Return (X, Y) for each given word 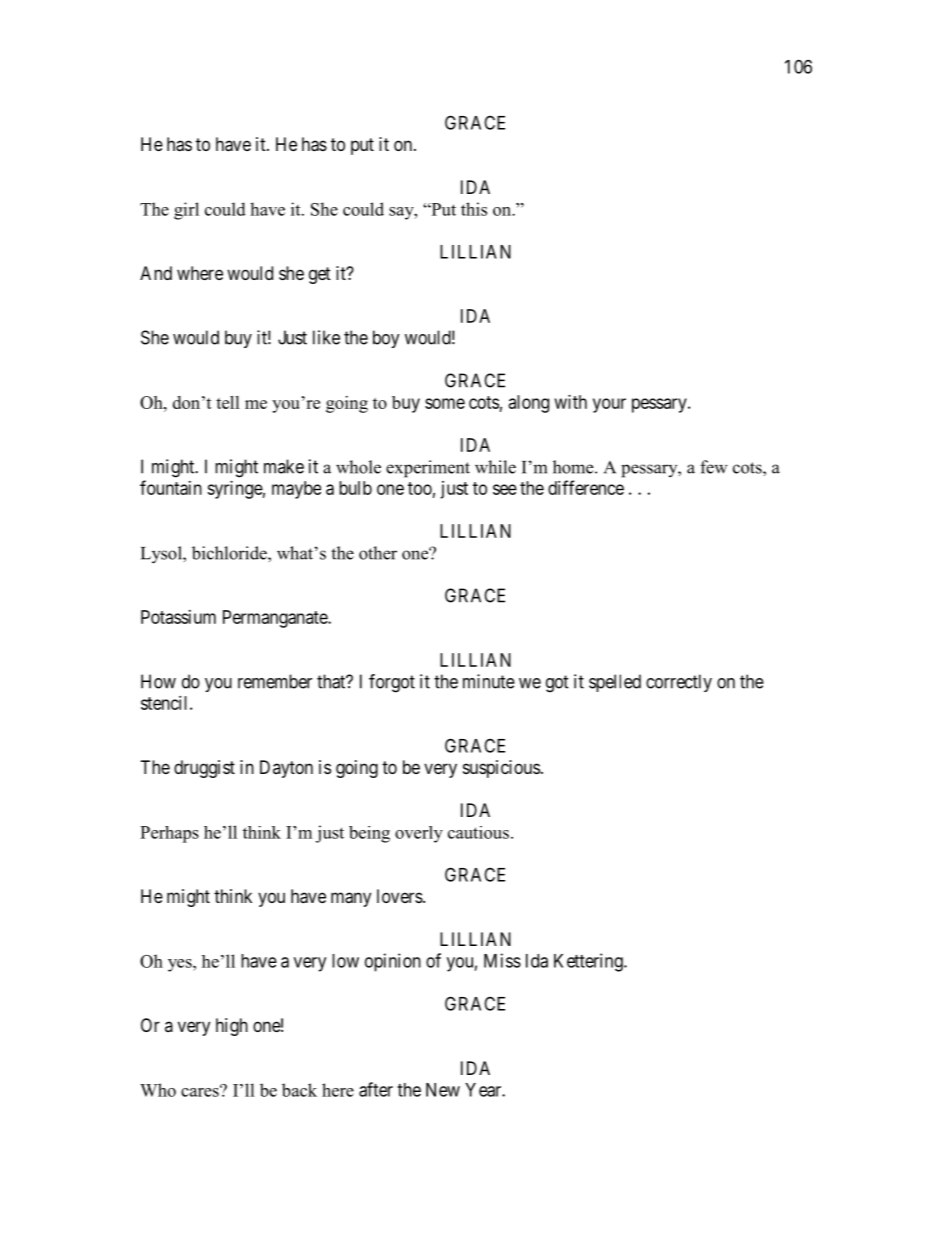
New (443, 1090)
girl (186, 211)
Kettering (589, 962)
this (474, 209)
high (232, 1027)
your (609, 405)
